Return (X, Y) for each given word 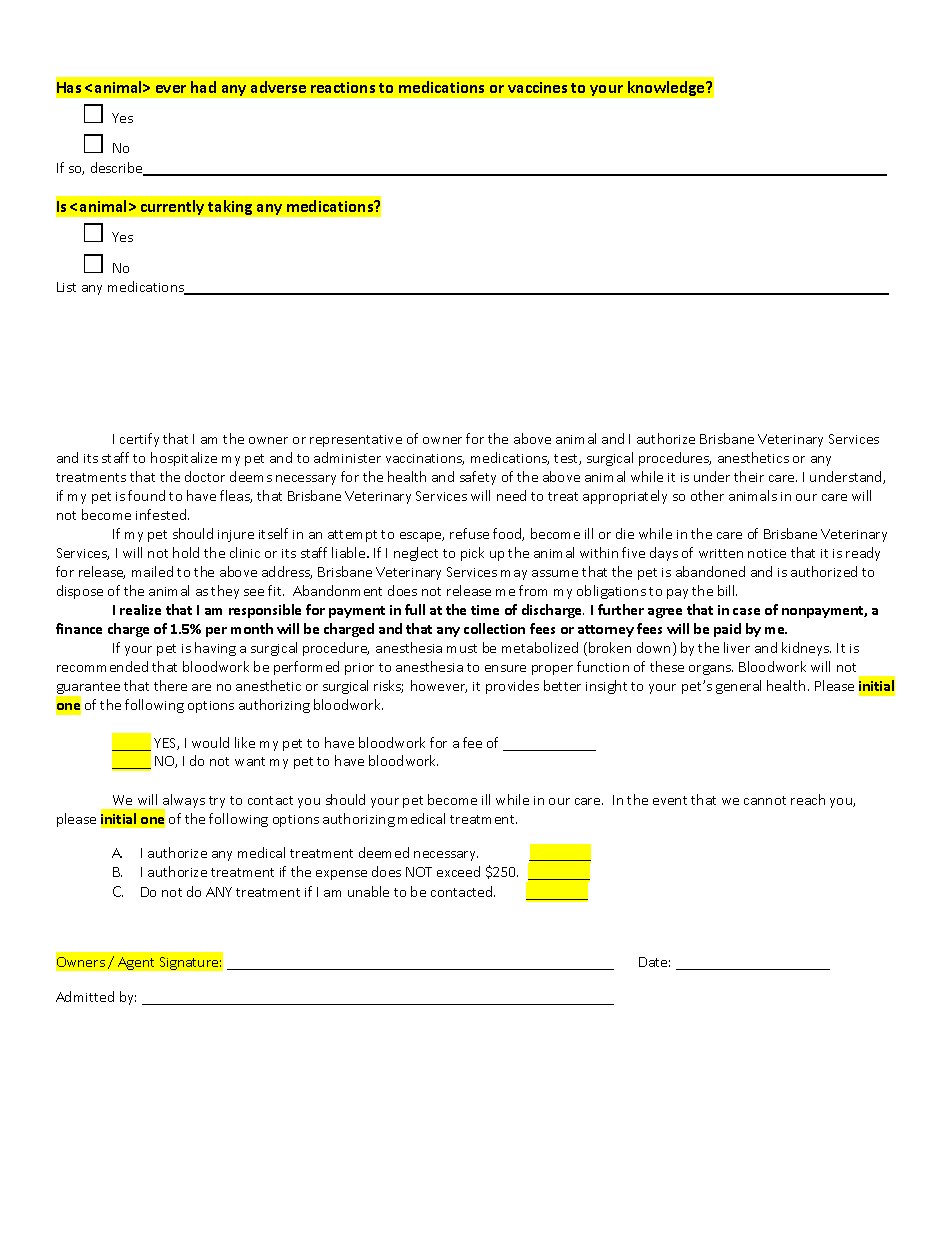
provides (512, 687)
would (210, 742)
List (66, 287)
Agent (136, 963)
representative (356, 441)
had (203, 87)
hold (186, 552)
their (749, 476)
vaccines (537, 87)
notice (767, 553)
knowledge (667, 88)
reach (808, 799)
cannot (765, 800)
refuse (469, 533)
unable (368, 891)
